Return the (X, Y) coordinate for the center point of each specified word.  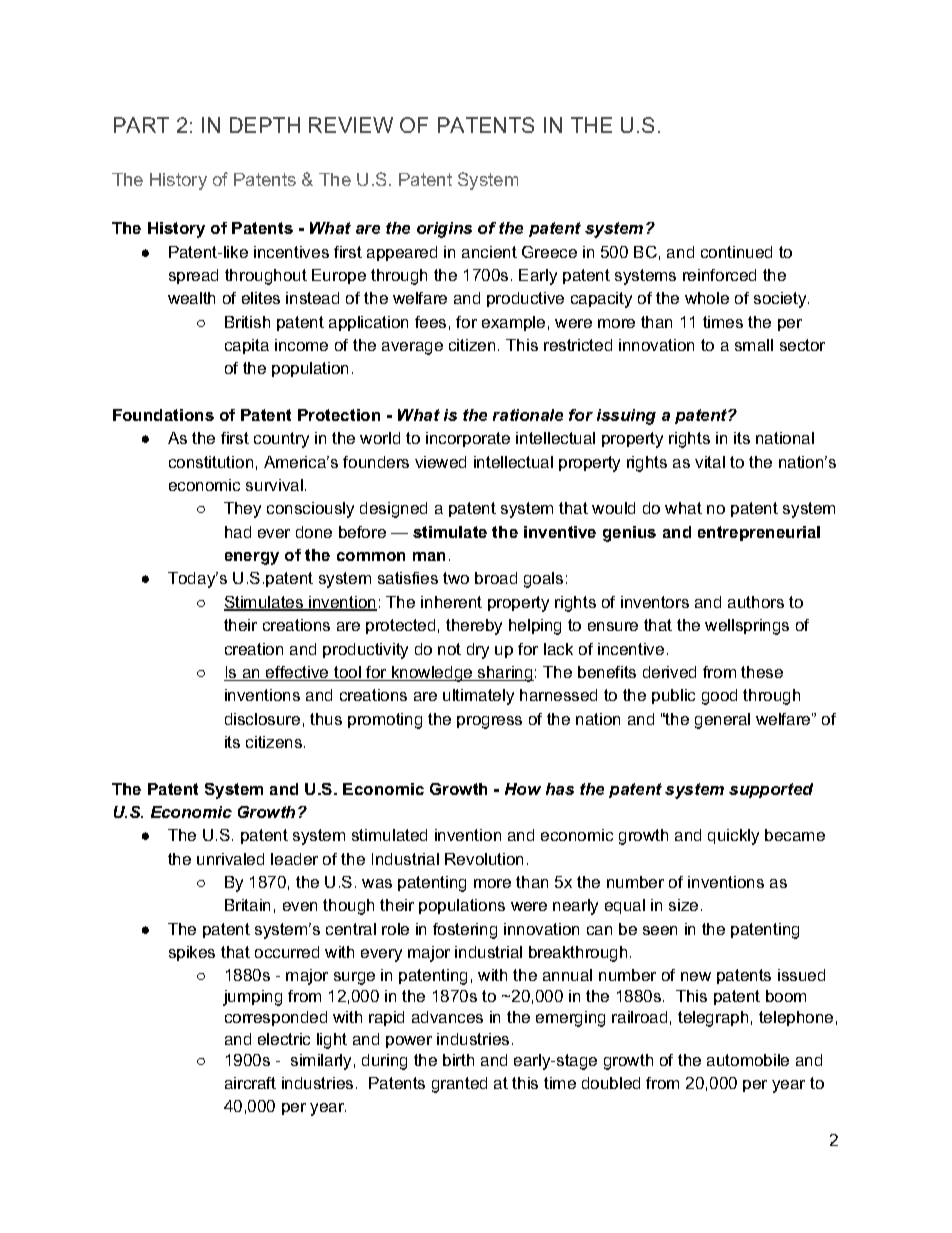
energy (252, 558)
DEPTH (265, 125)
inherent (451, 602)
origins (444, 230)
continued (736, 252)
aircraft (250, 1083)
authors (756, 602)
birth (458, 1060)
